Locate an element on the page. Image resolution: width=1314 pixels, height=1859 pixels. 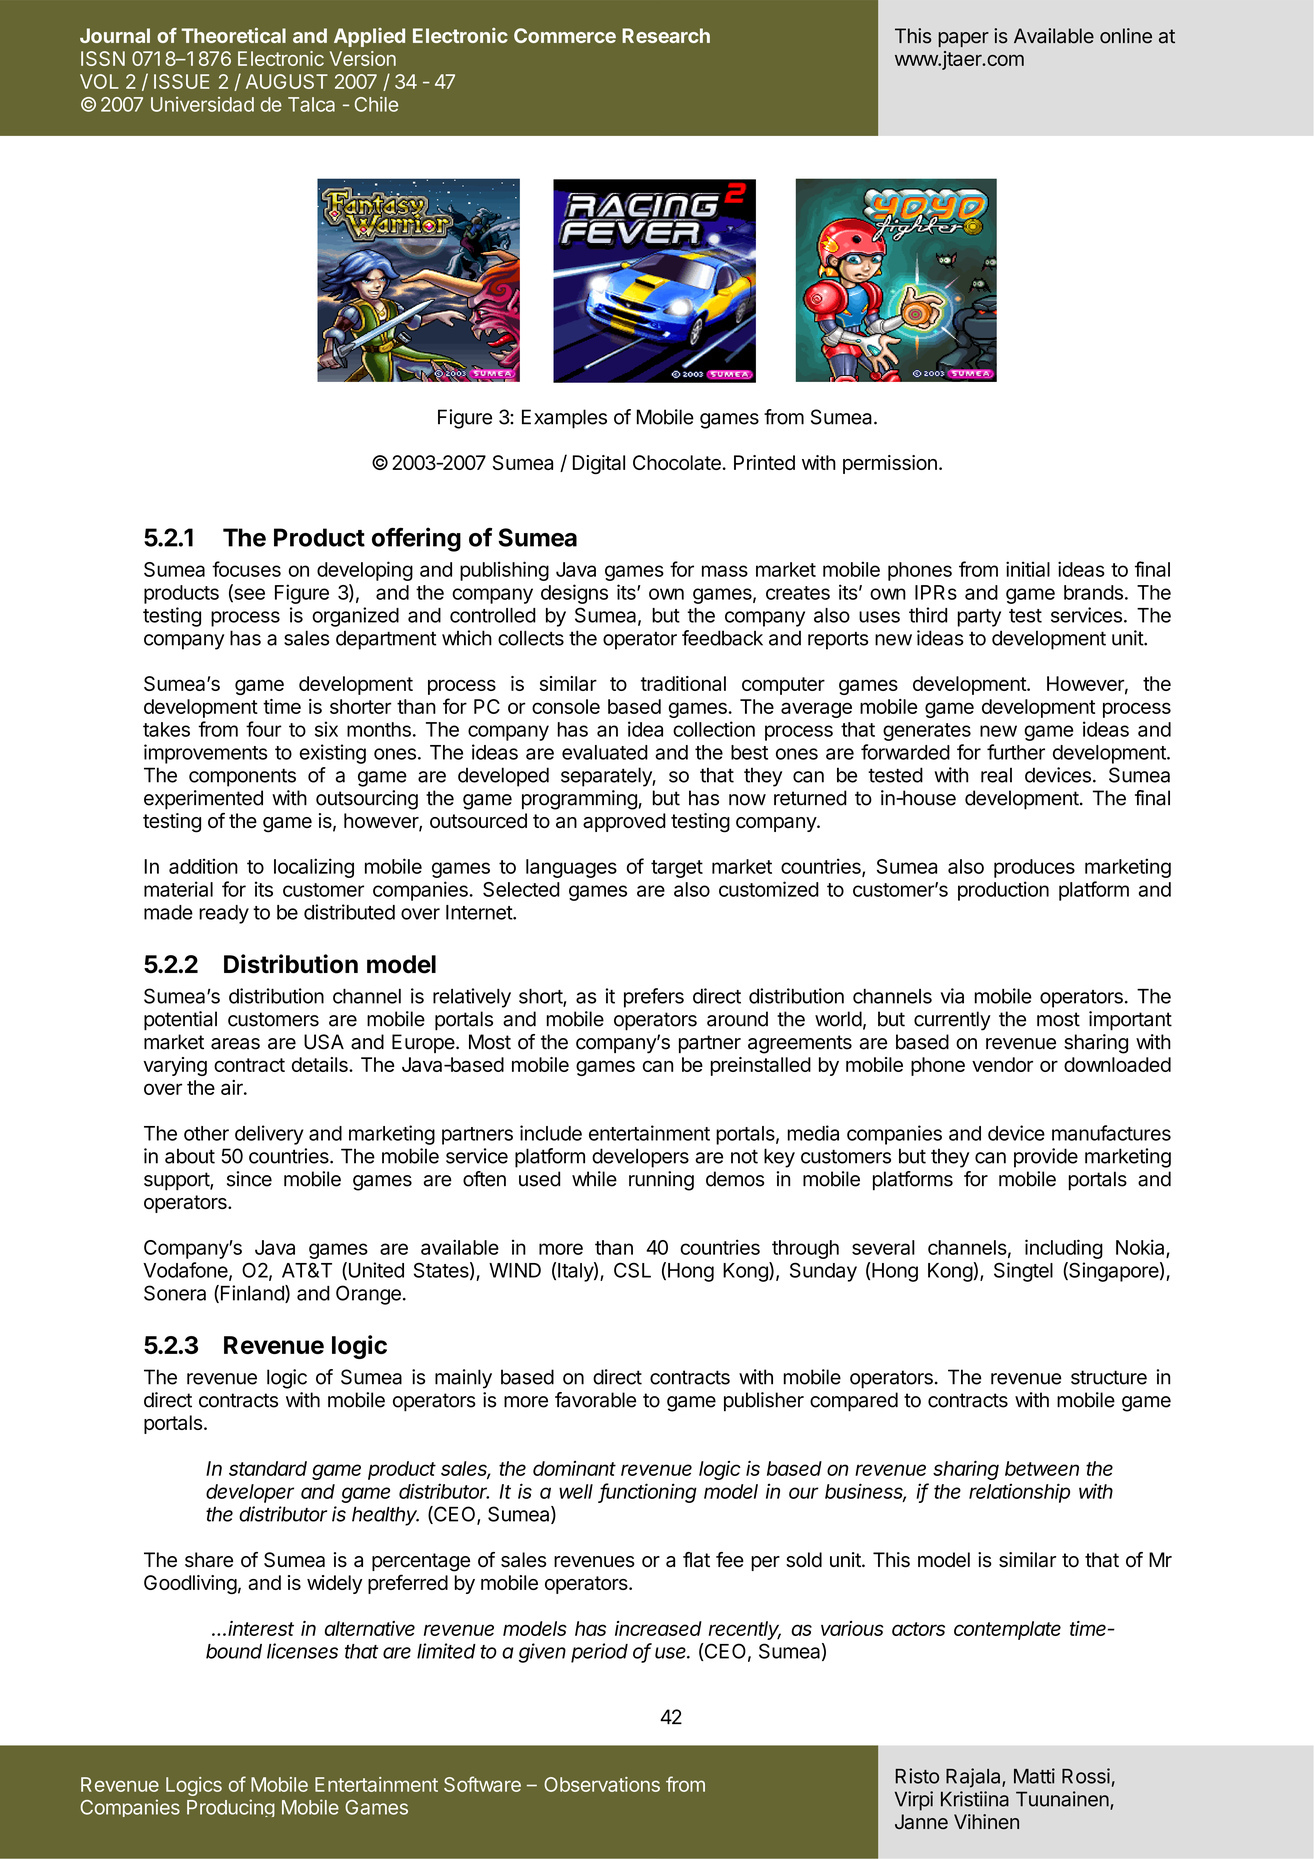
initial is located at coordinates (1028, 569).
